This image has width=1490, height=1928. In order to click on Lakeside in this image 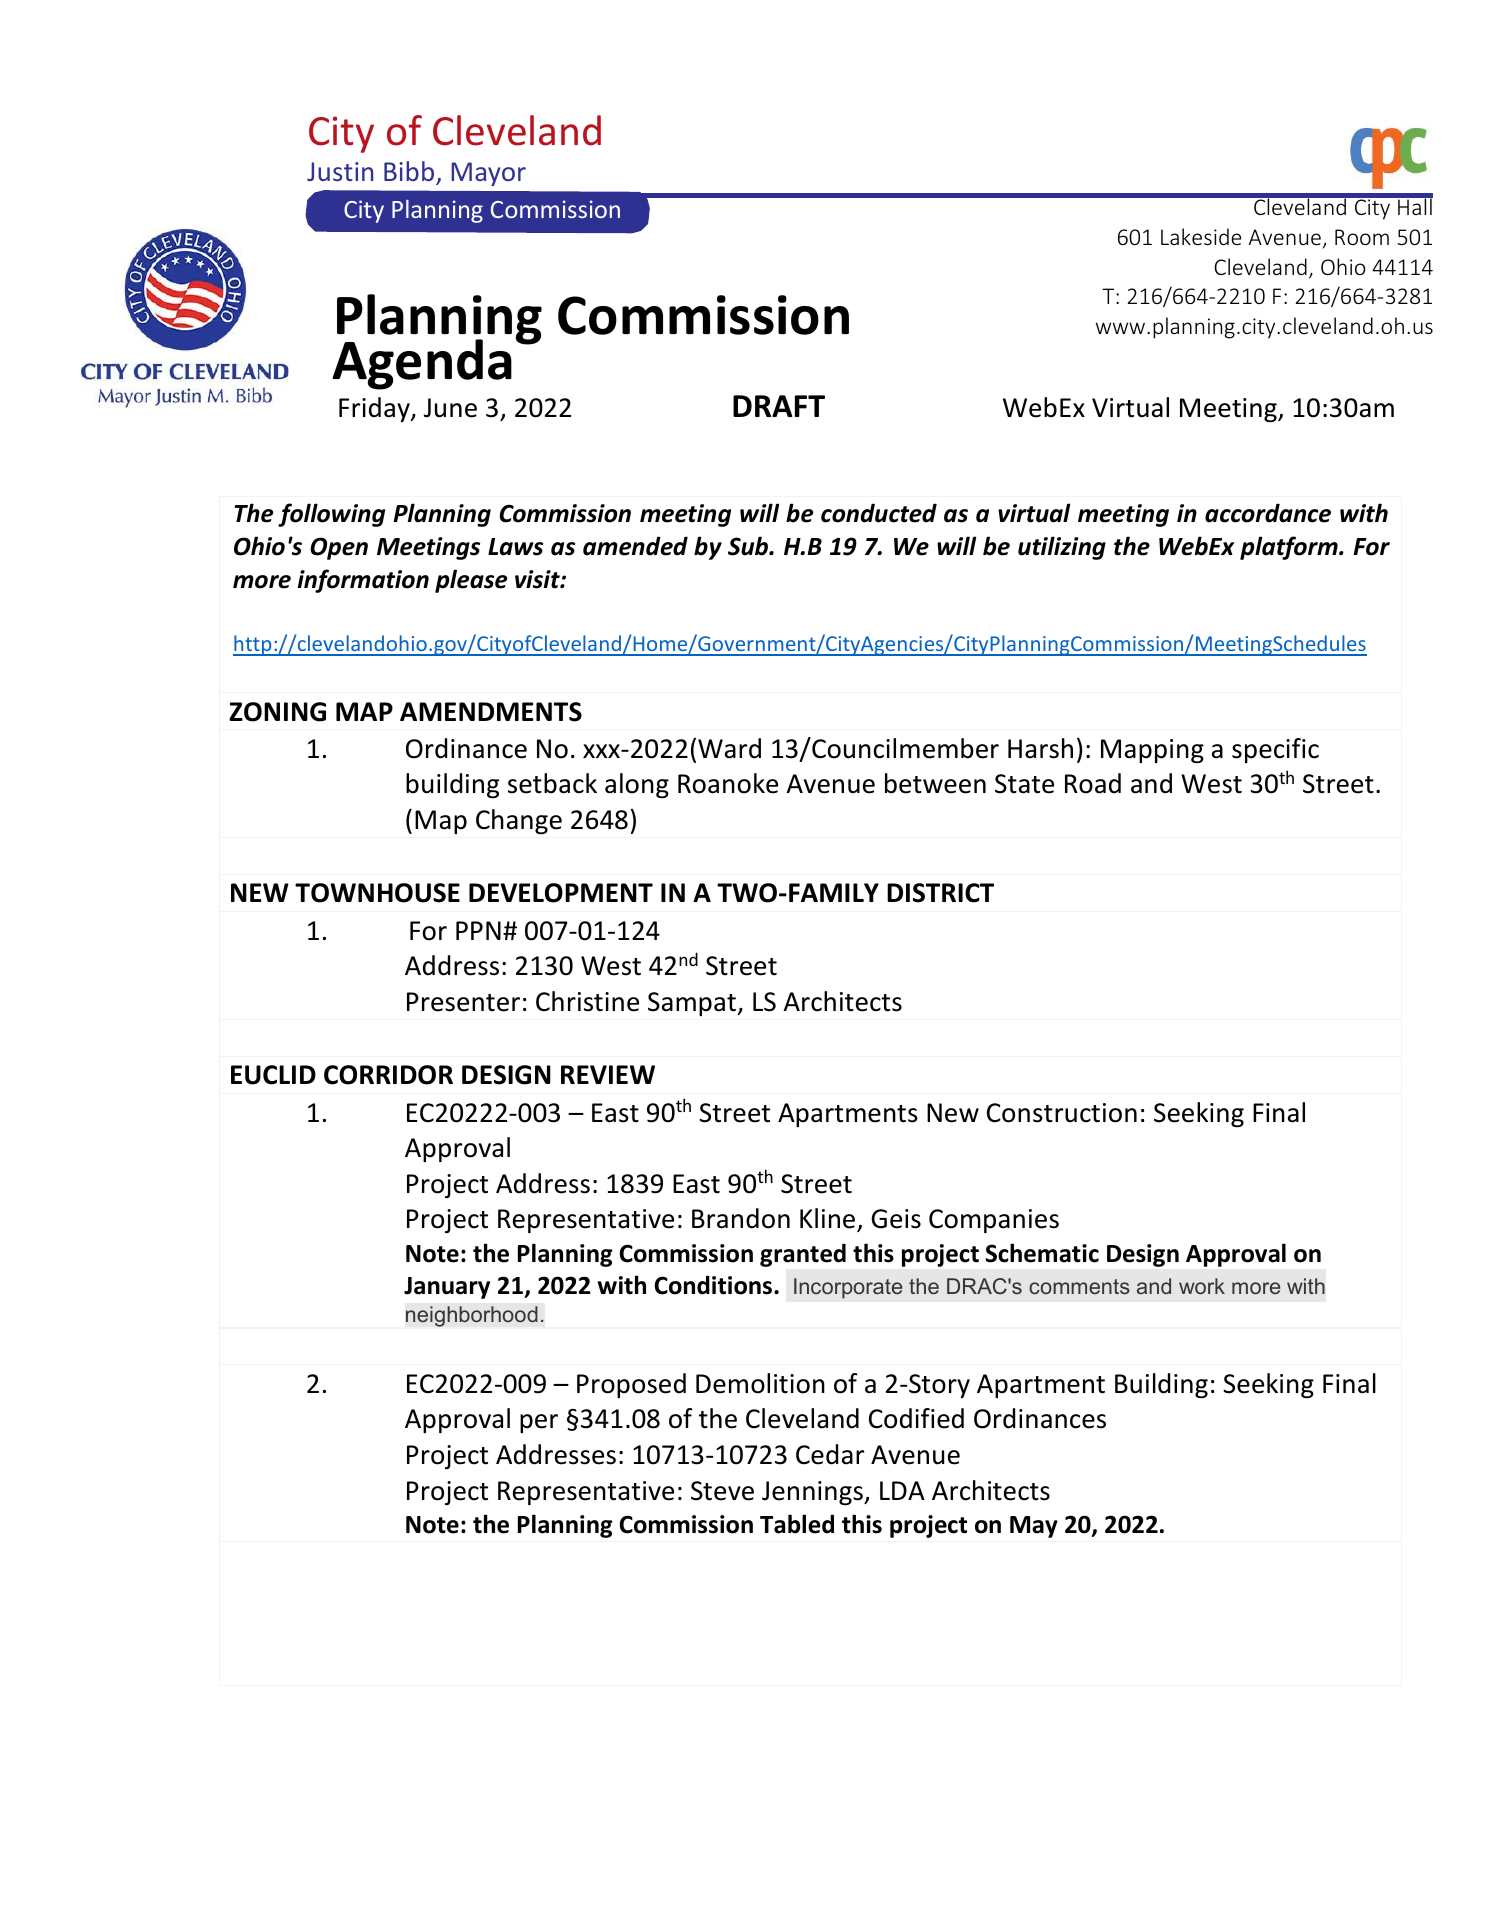, I will do `click(1201, 236)`.
